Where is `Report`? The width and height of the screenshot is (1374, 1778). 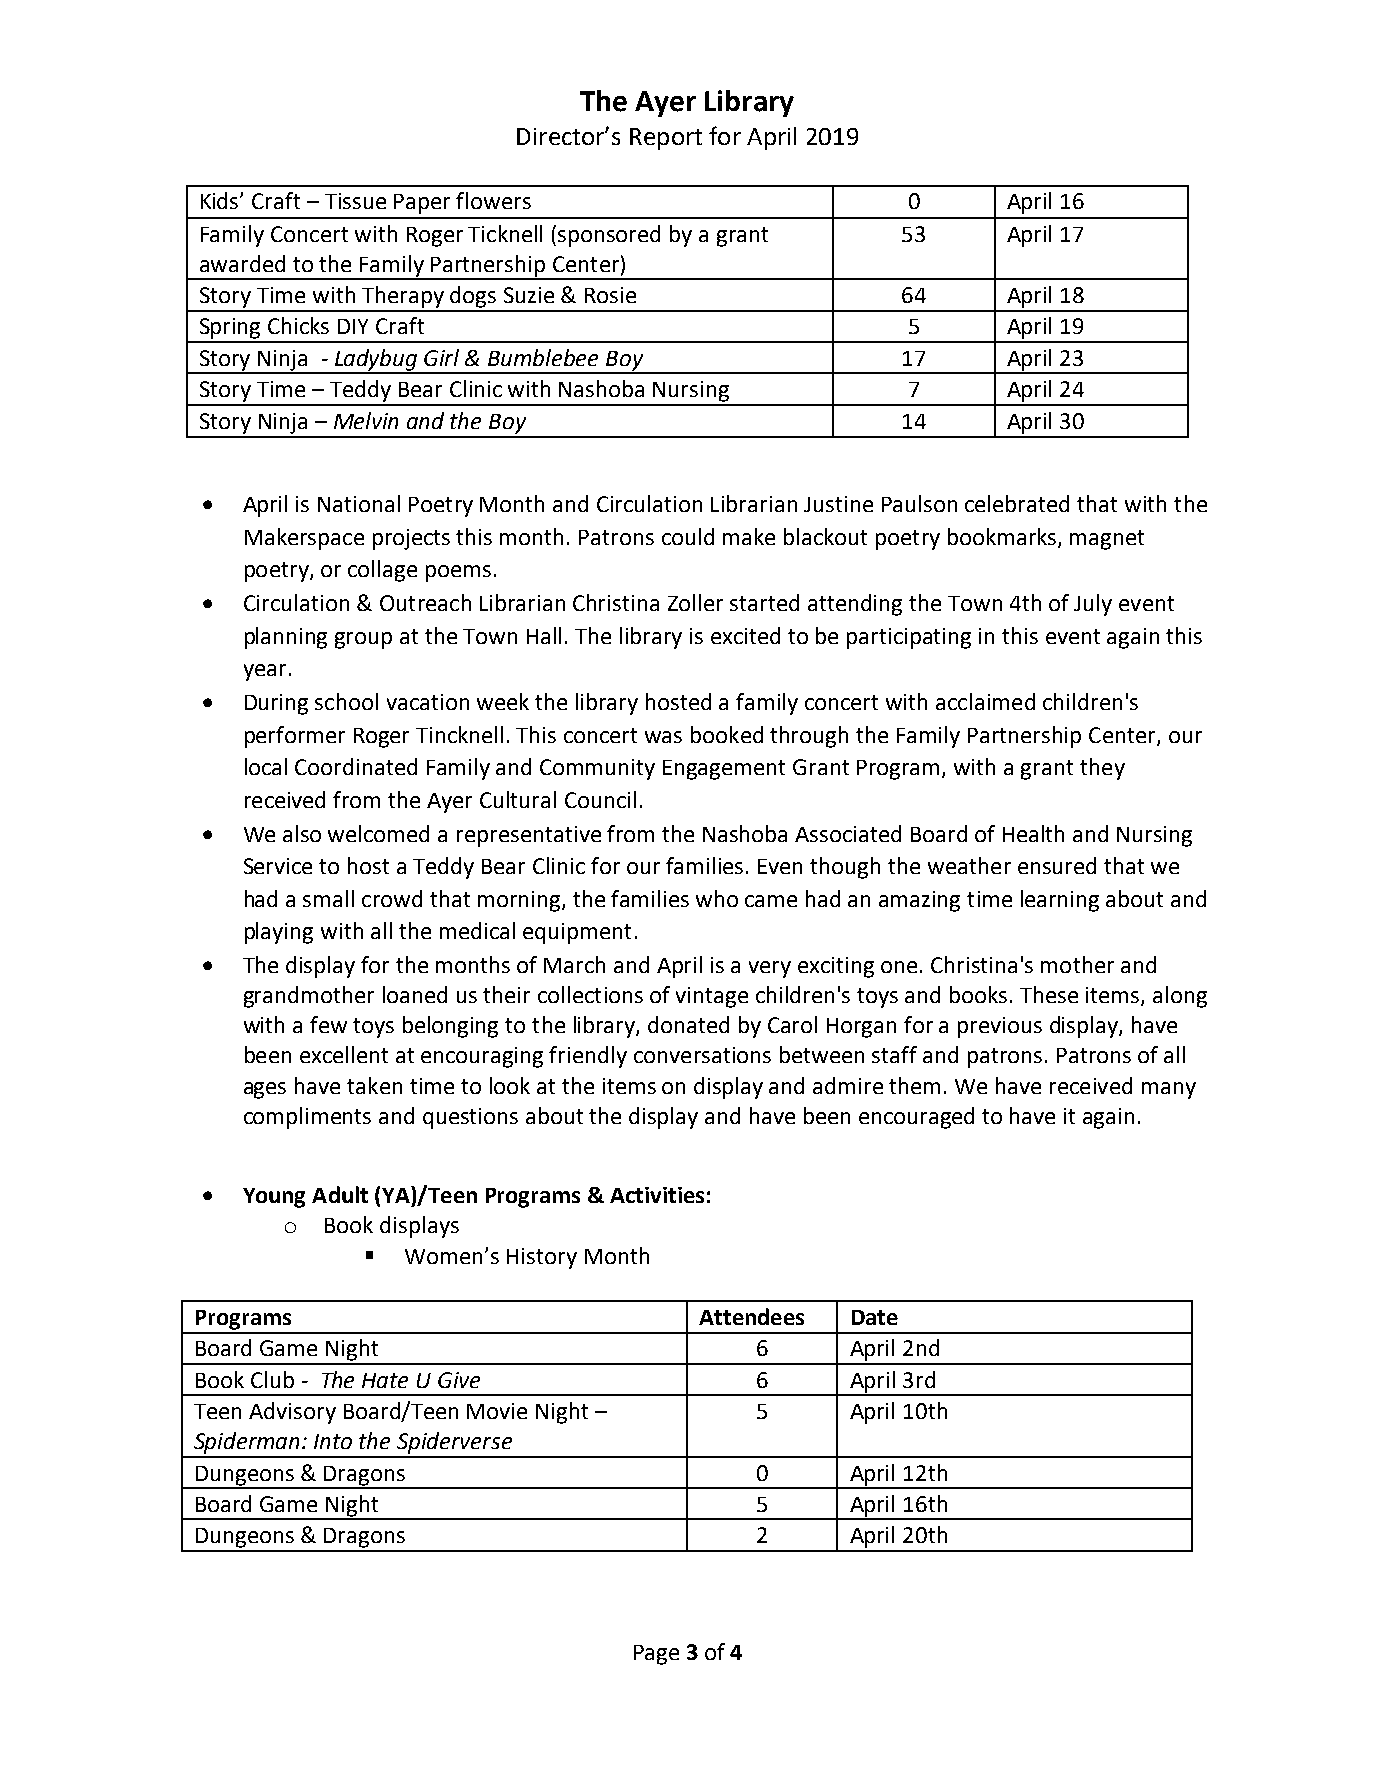 Report is located at coordinates (666, 139).
